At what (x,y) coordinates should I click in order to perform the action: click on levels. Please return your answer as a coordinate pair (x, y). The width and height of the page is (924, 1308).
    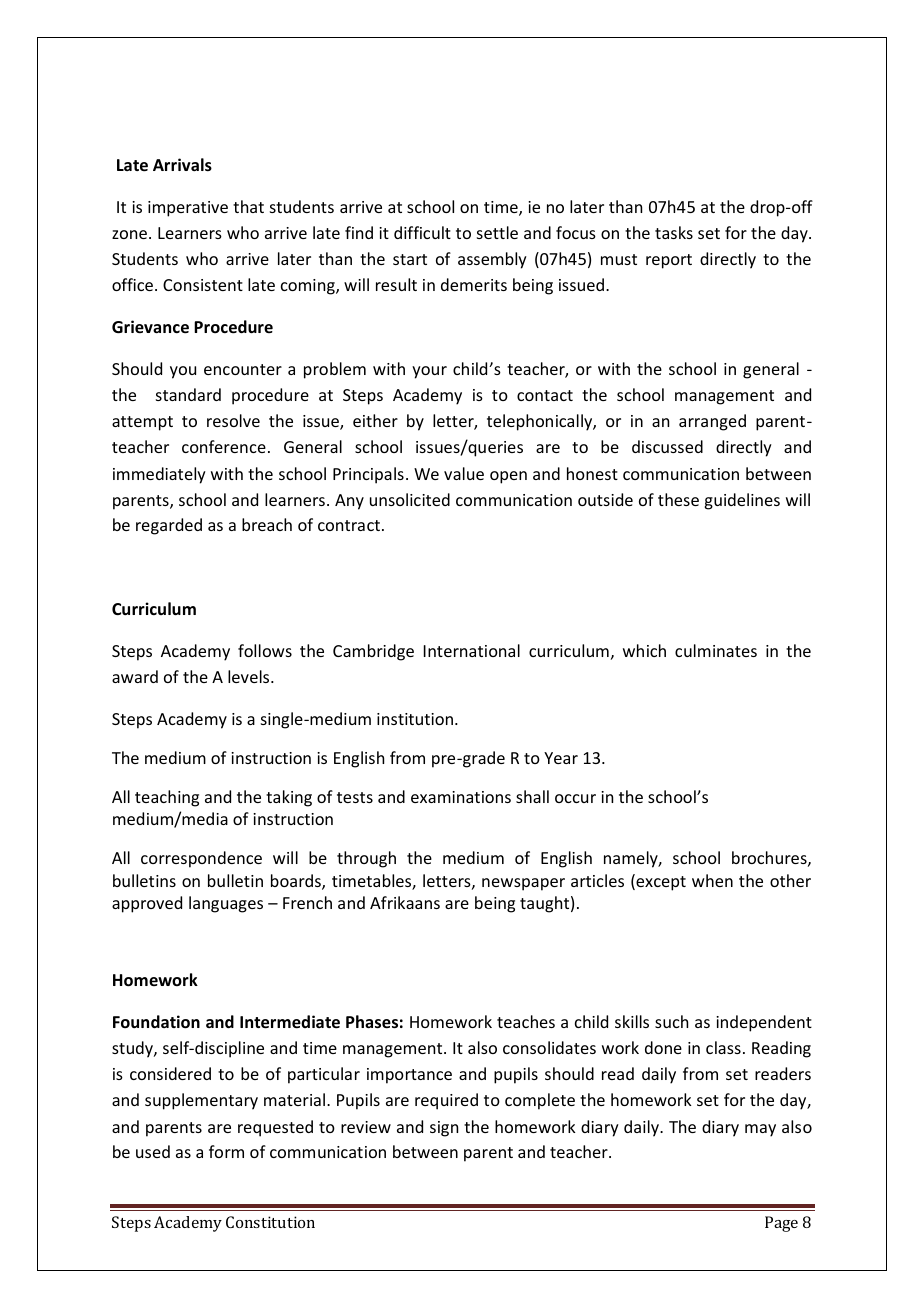
    Looking at the image, I should click on (250, 676).
